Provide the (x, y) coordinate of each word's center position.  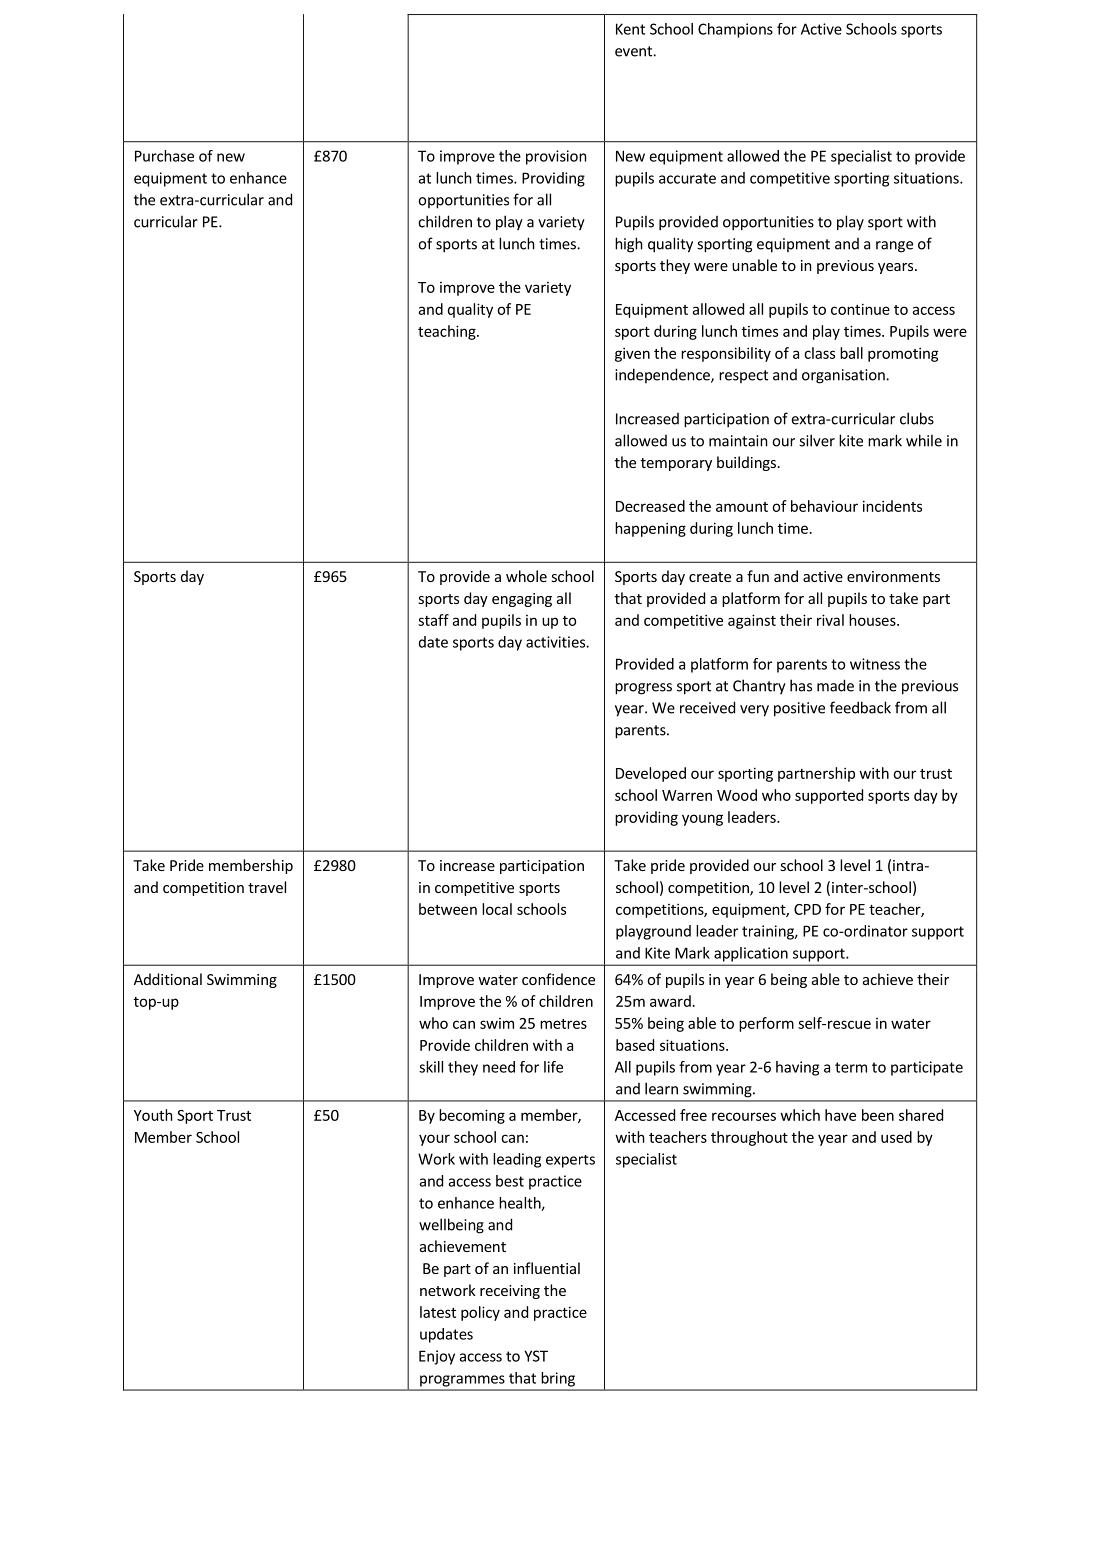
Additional (168, 979)
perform (766, 1024)
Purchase (164, 156)
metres (563, 1024)
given (632, 354)
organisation (844, 376)
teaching (448, 332)
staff (433, 620)
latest (438, 1312)
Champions (735, 30)
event (634, 51)
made (835, 685)
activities (556, 642)
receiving (510, 1292)
